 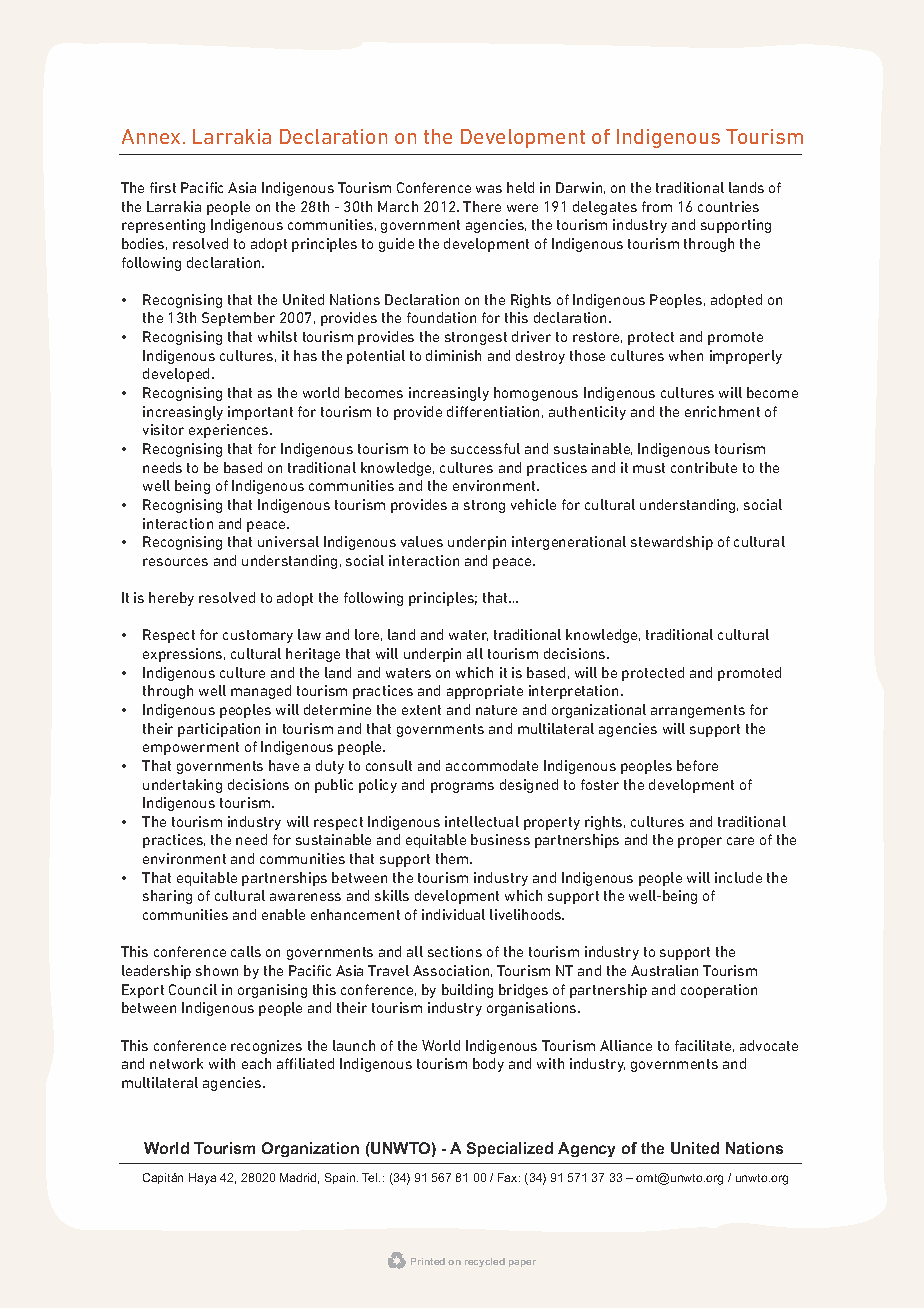 I want to click on Haya, so click(x=202, y=1179).
